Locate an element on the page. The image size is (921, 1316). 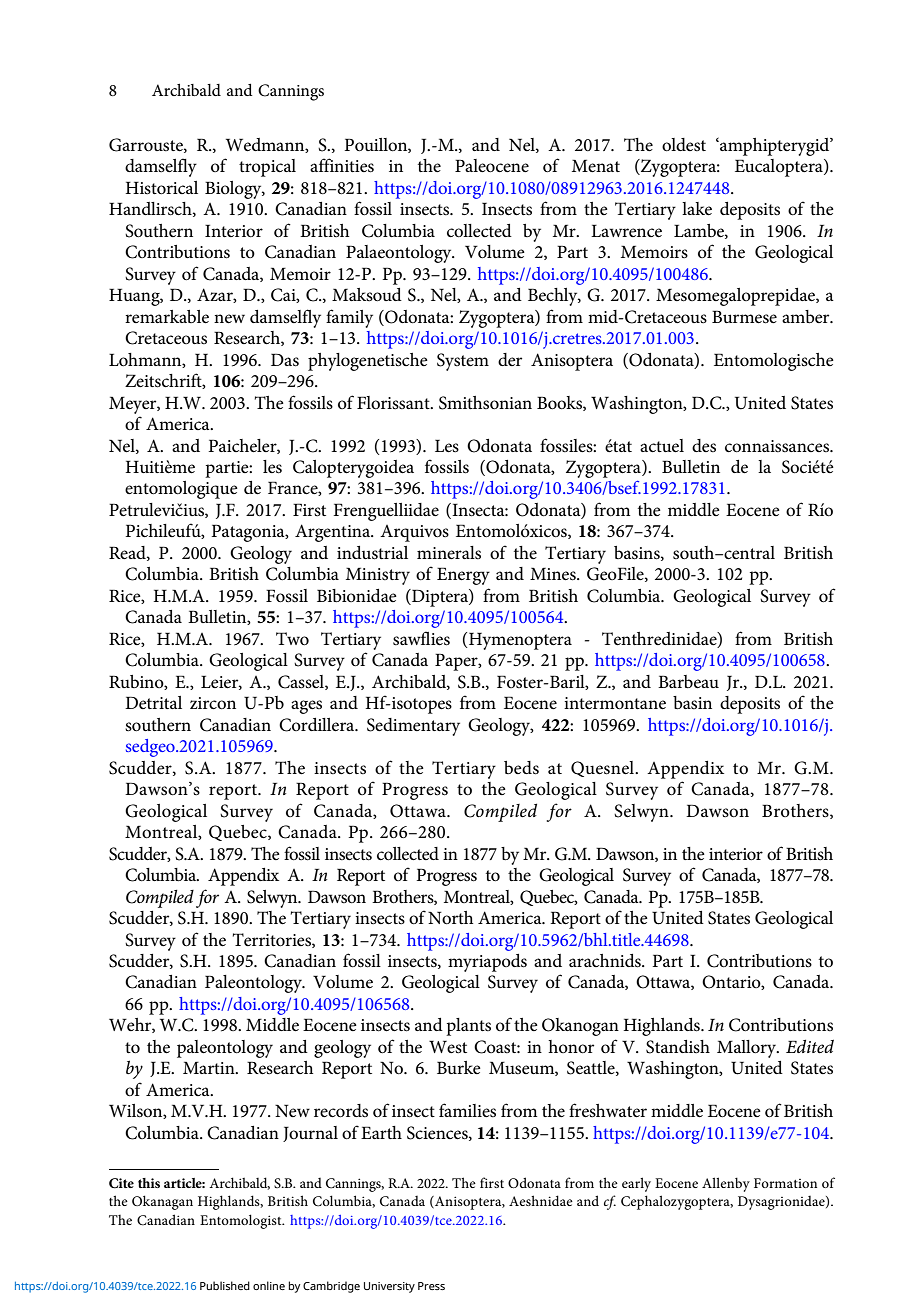
Smithsonian is located at coordinates (485, 403).
